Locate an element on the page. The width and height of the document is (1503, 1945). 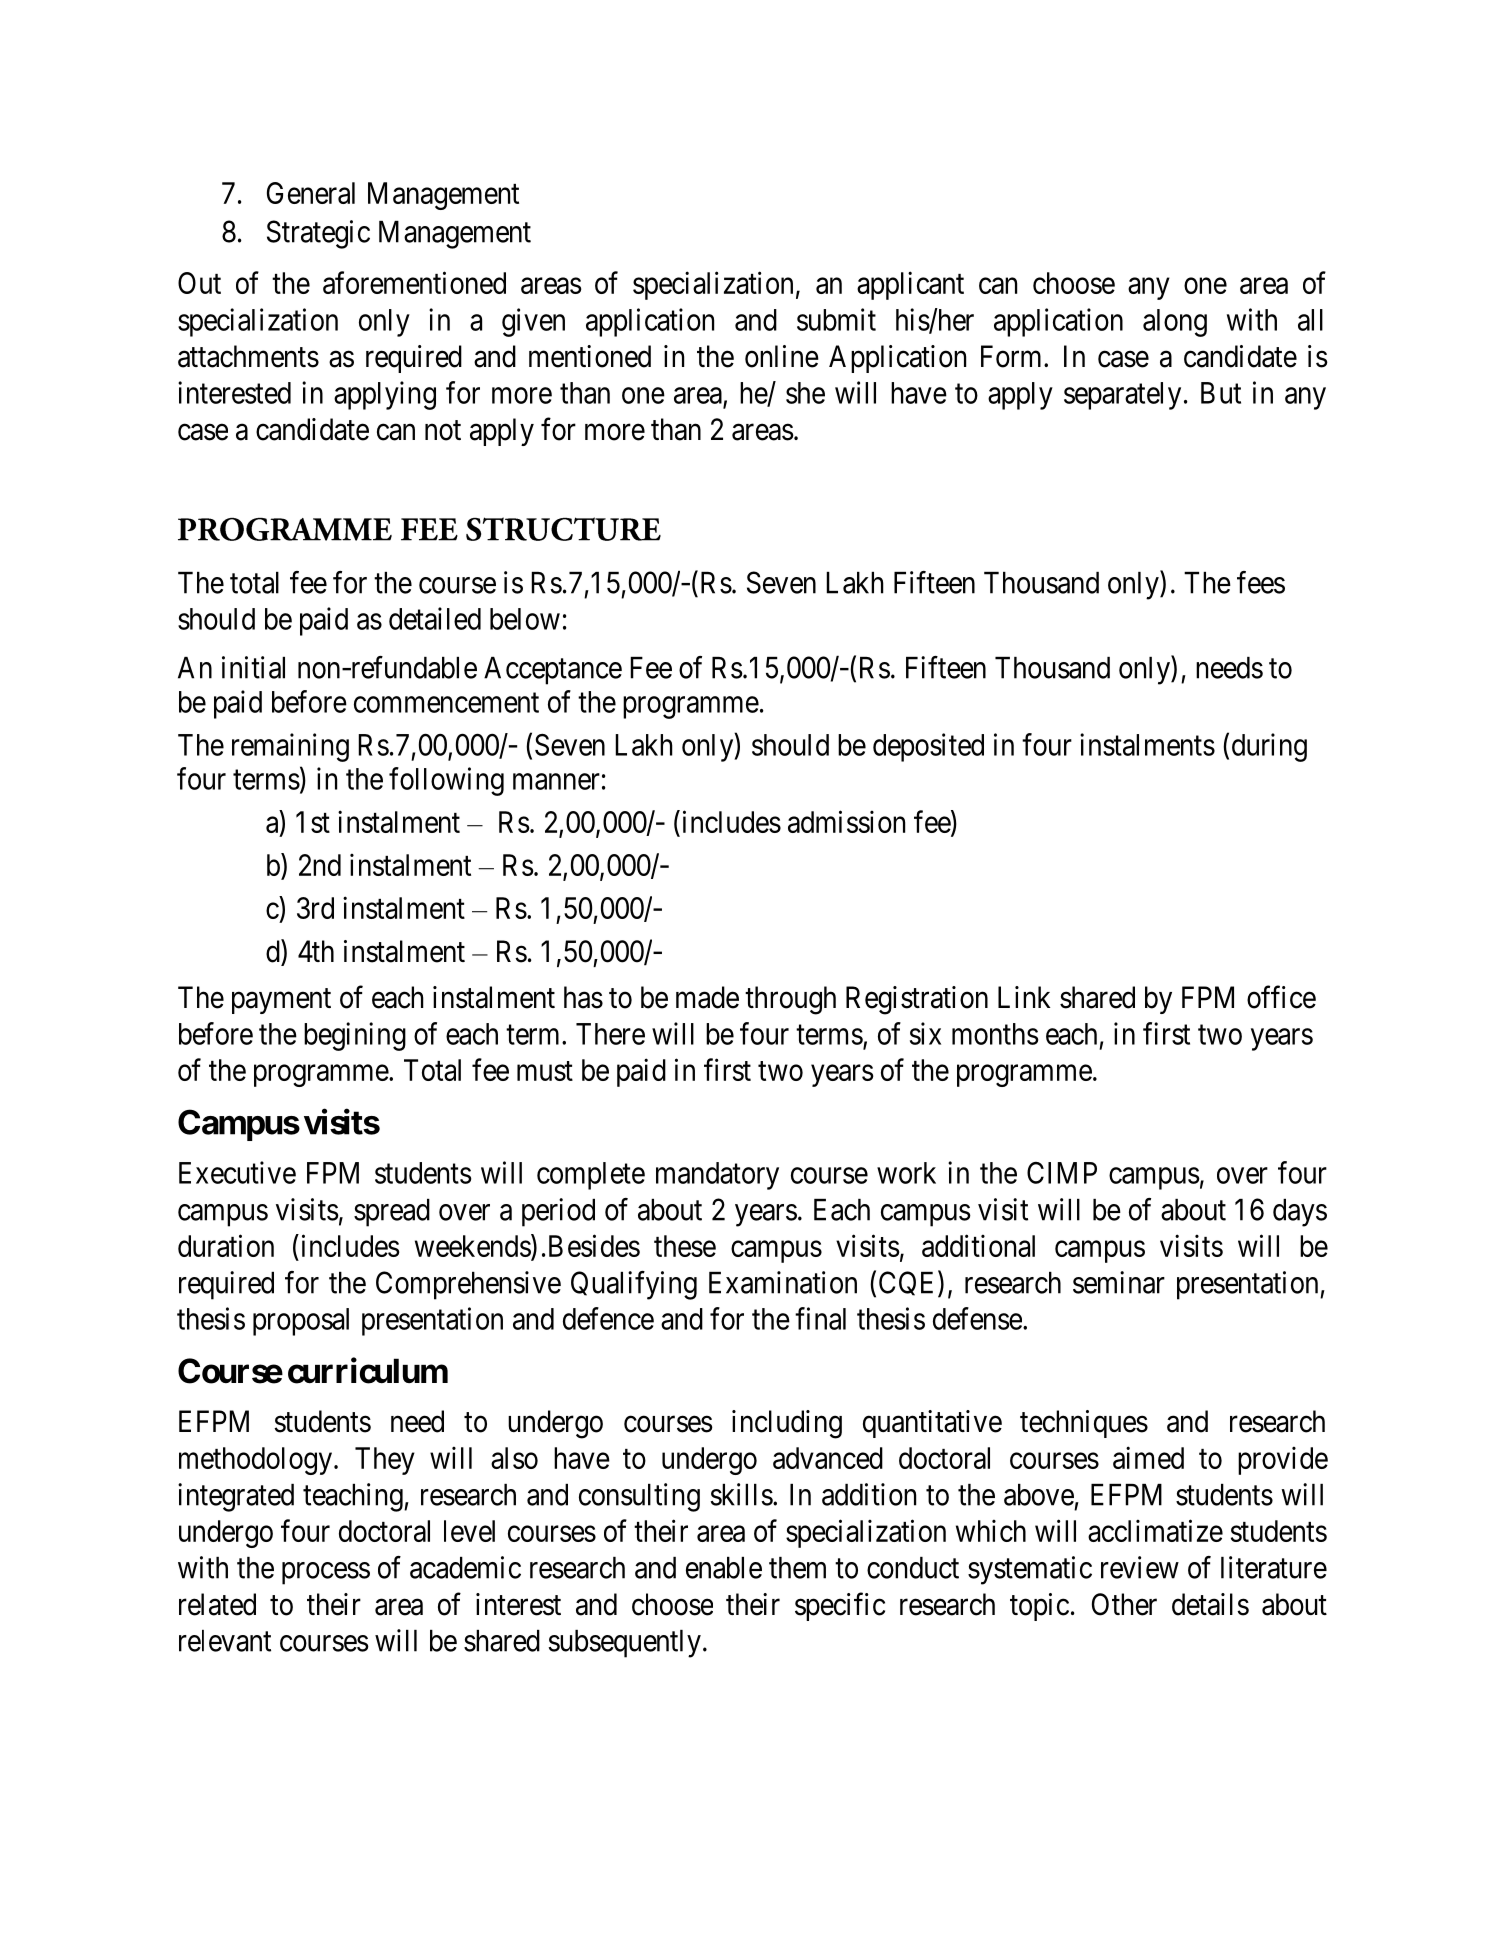
Examination is located at coordinates (783, 1282).
